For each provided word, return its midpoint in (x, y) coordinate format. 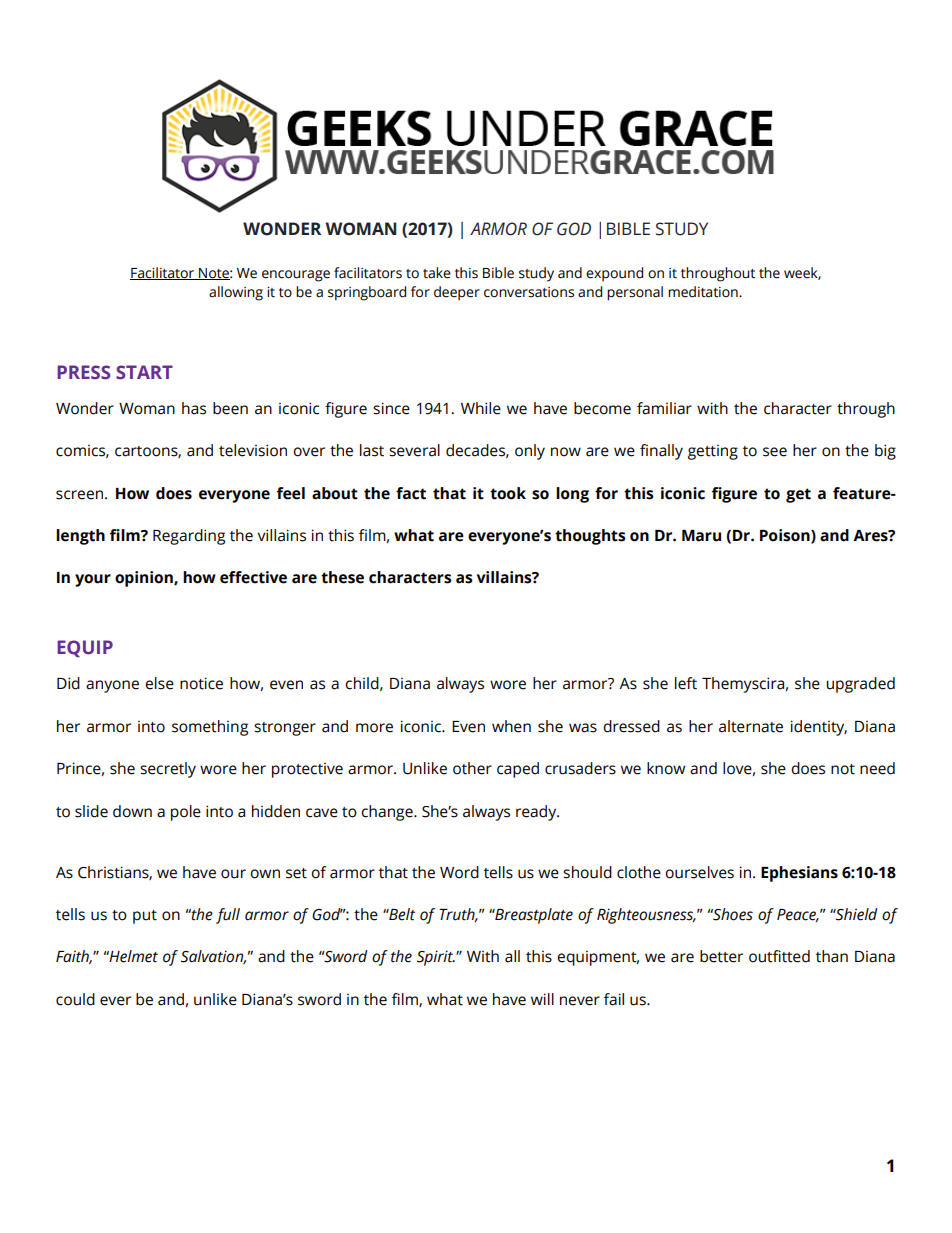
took (508, 493)
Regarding (189, 537)
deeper (457, 293)
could (75, 999)
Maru (701, 536)
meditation (704, 292)
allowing (236, 293)
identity (819, 728)
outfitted (779, 956)
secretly (168, 770)
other (472, 768)
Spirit (436, 958)
